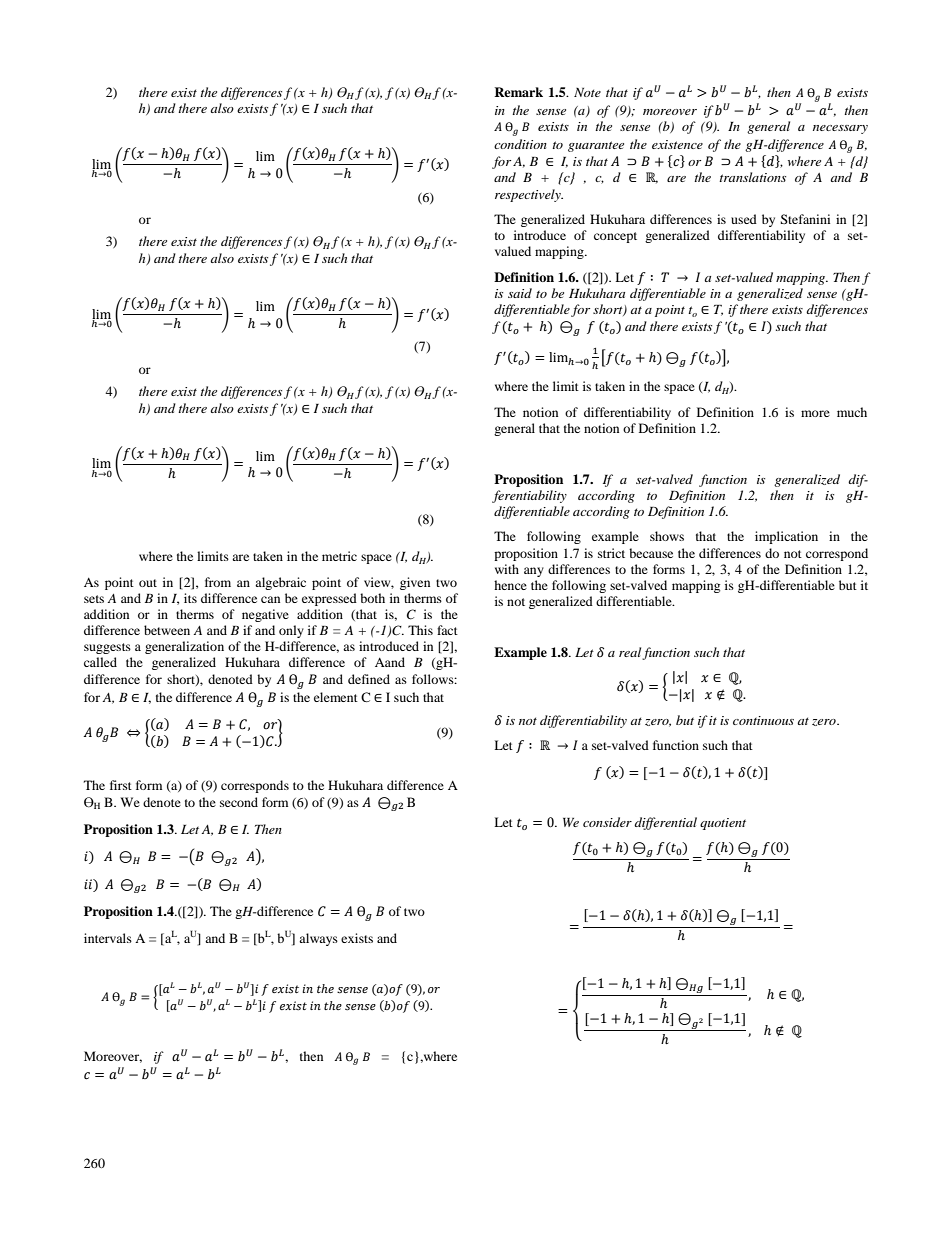 Image resolution: width=952 pixels, height=1233 pixels. I want to click on implication, so click(786, 537).
